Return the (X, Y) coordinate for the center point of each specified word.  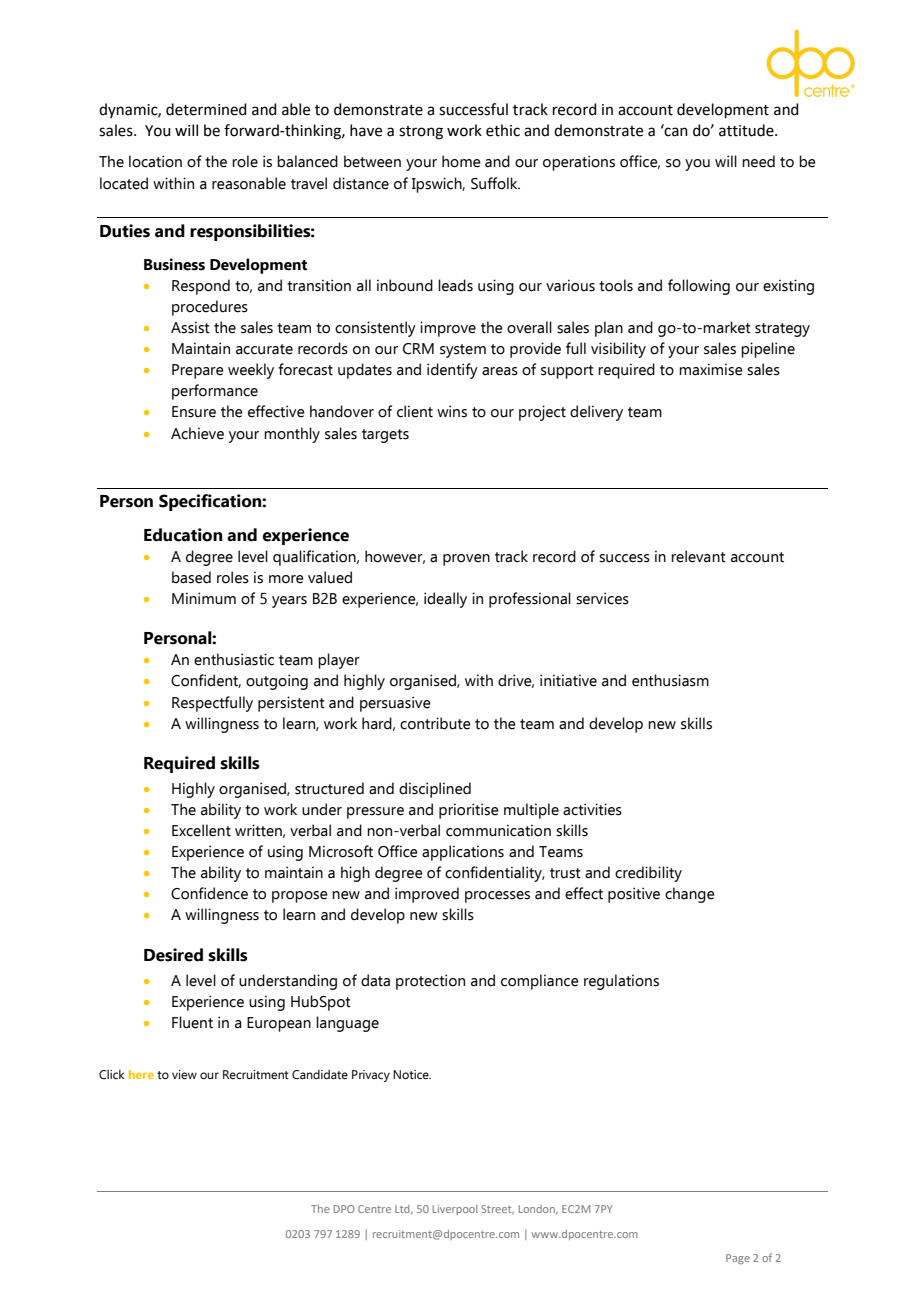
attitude (747, 130)
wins (452, 411)
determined (206, 109)
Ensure (194, 412)
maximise (711, 369)
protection (430, 982)
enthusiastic (234, 659)
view (184, 1074)
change (690, 895)
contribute (435, 723)
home (461, 161)
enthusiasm (670, 680)
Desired (173, 955)
